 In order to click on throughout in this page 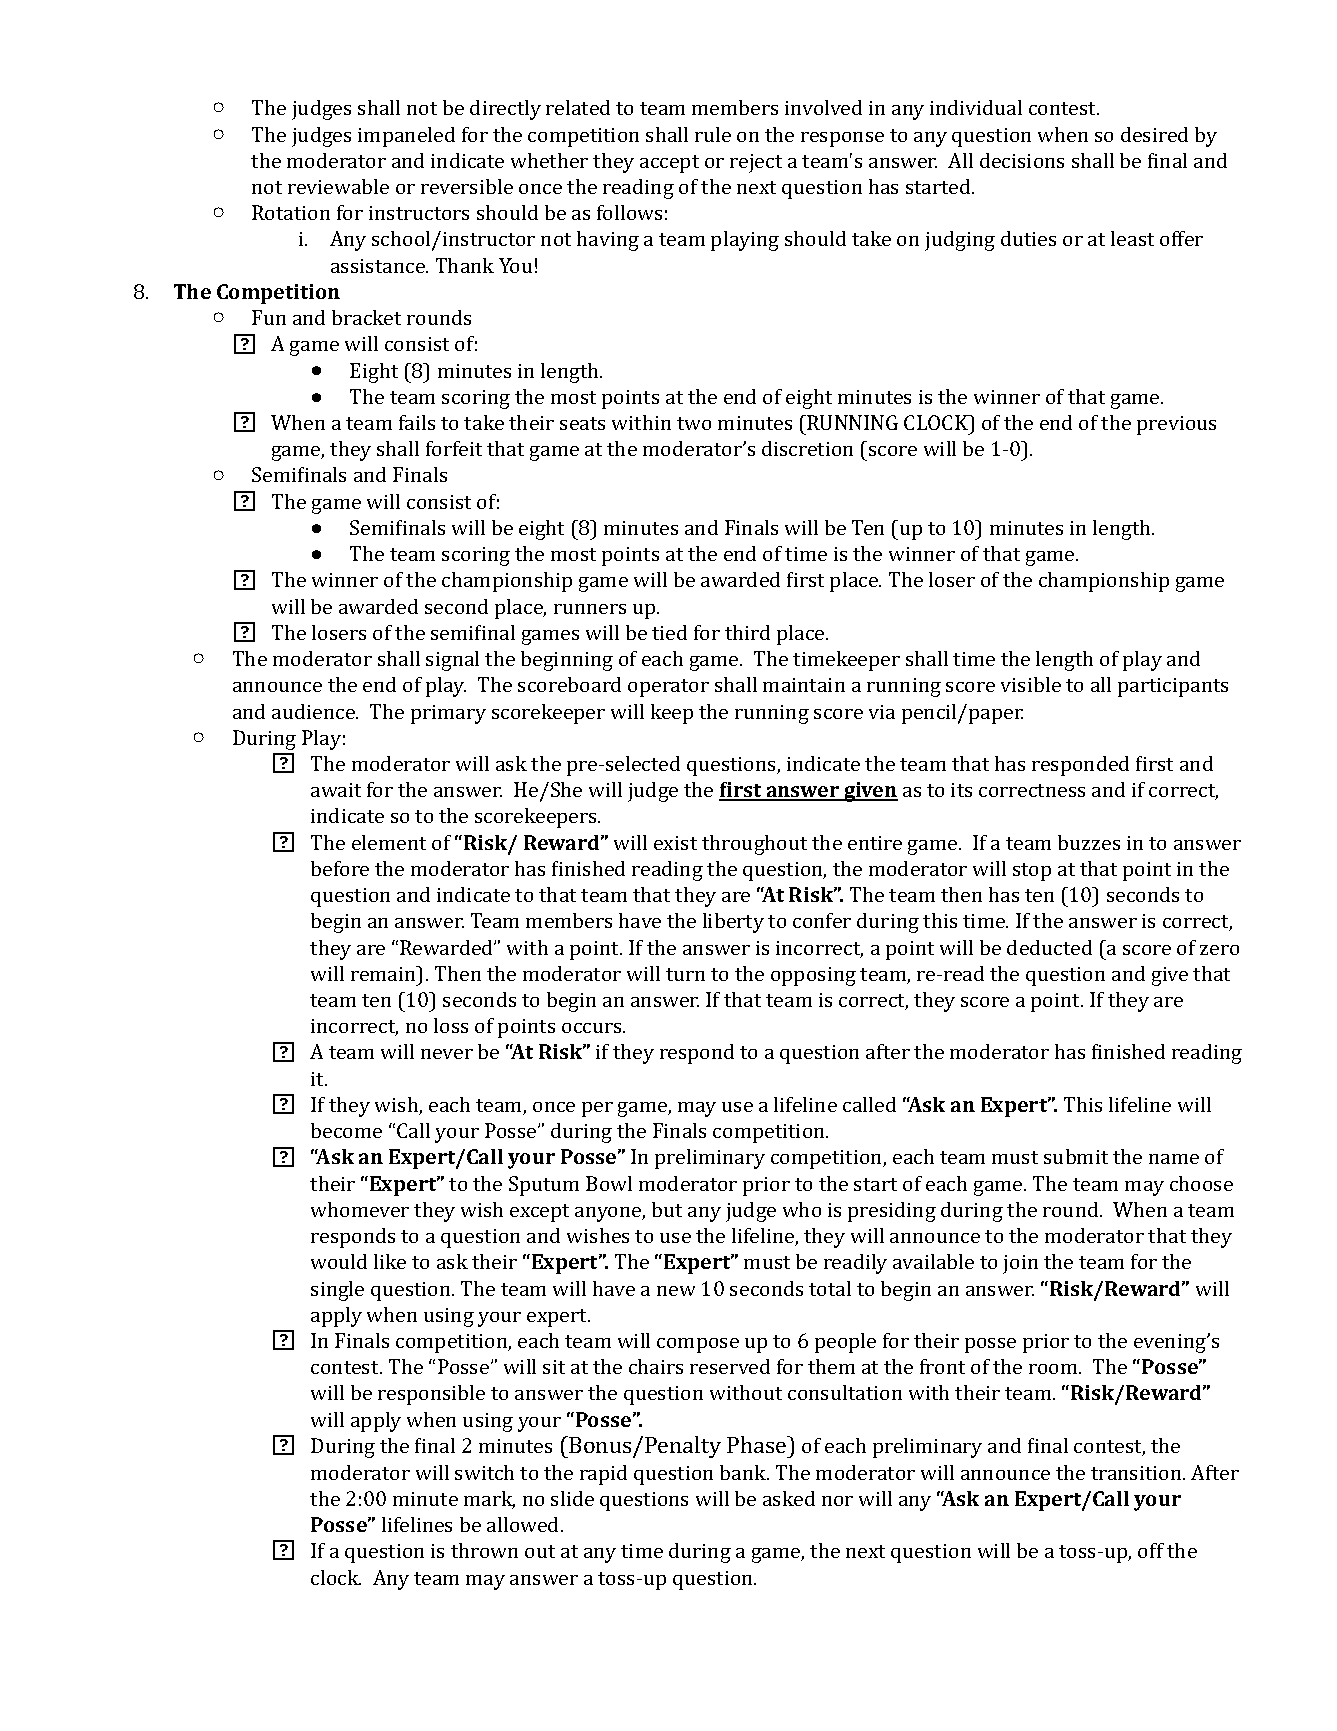, I will do `click(754, 845)`.
